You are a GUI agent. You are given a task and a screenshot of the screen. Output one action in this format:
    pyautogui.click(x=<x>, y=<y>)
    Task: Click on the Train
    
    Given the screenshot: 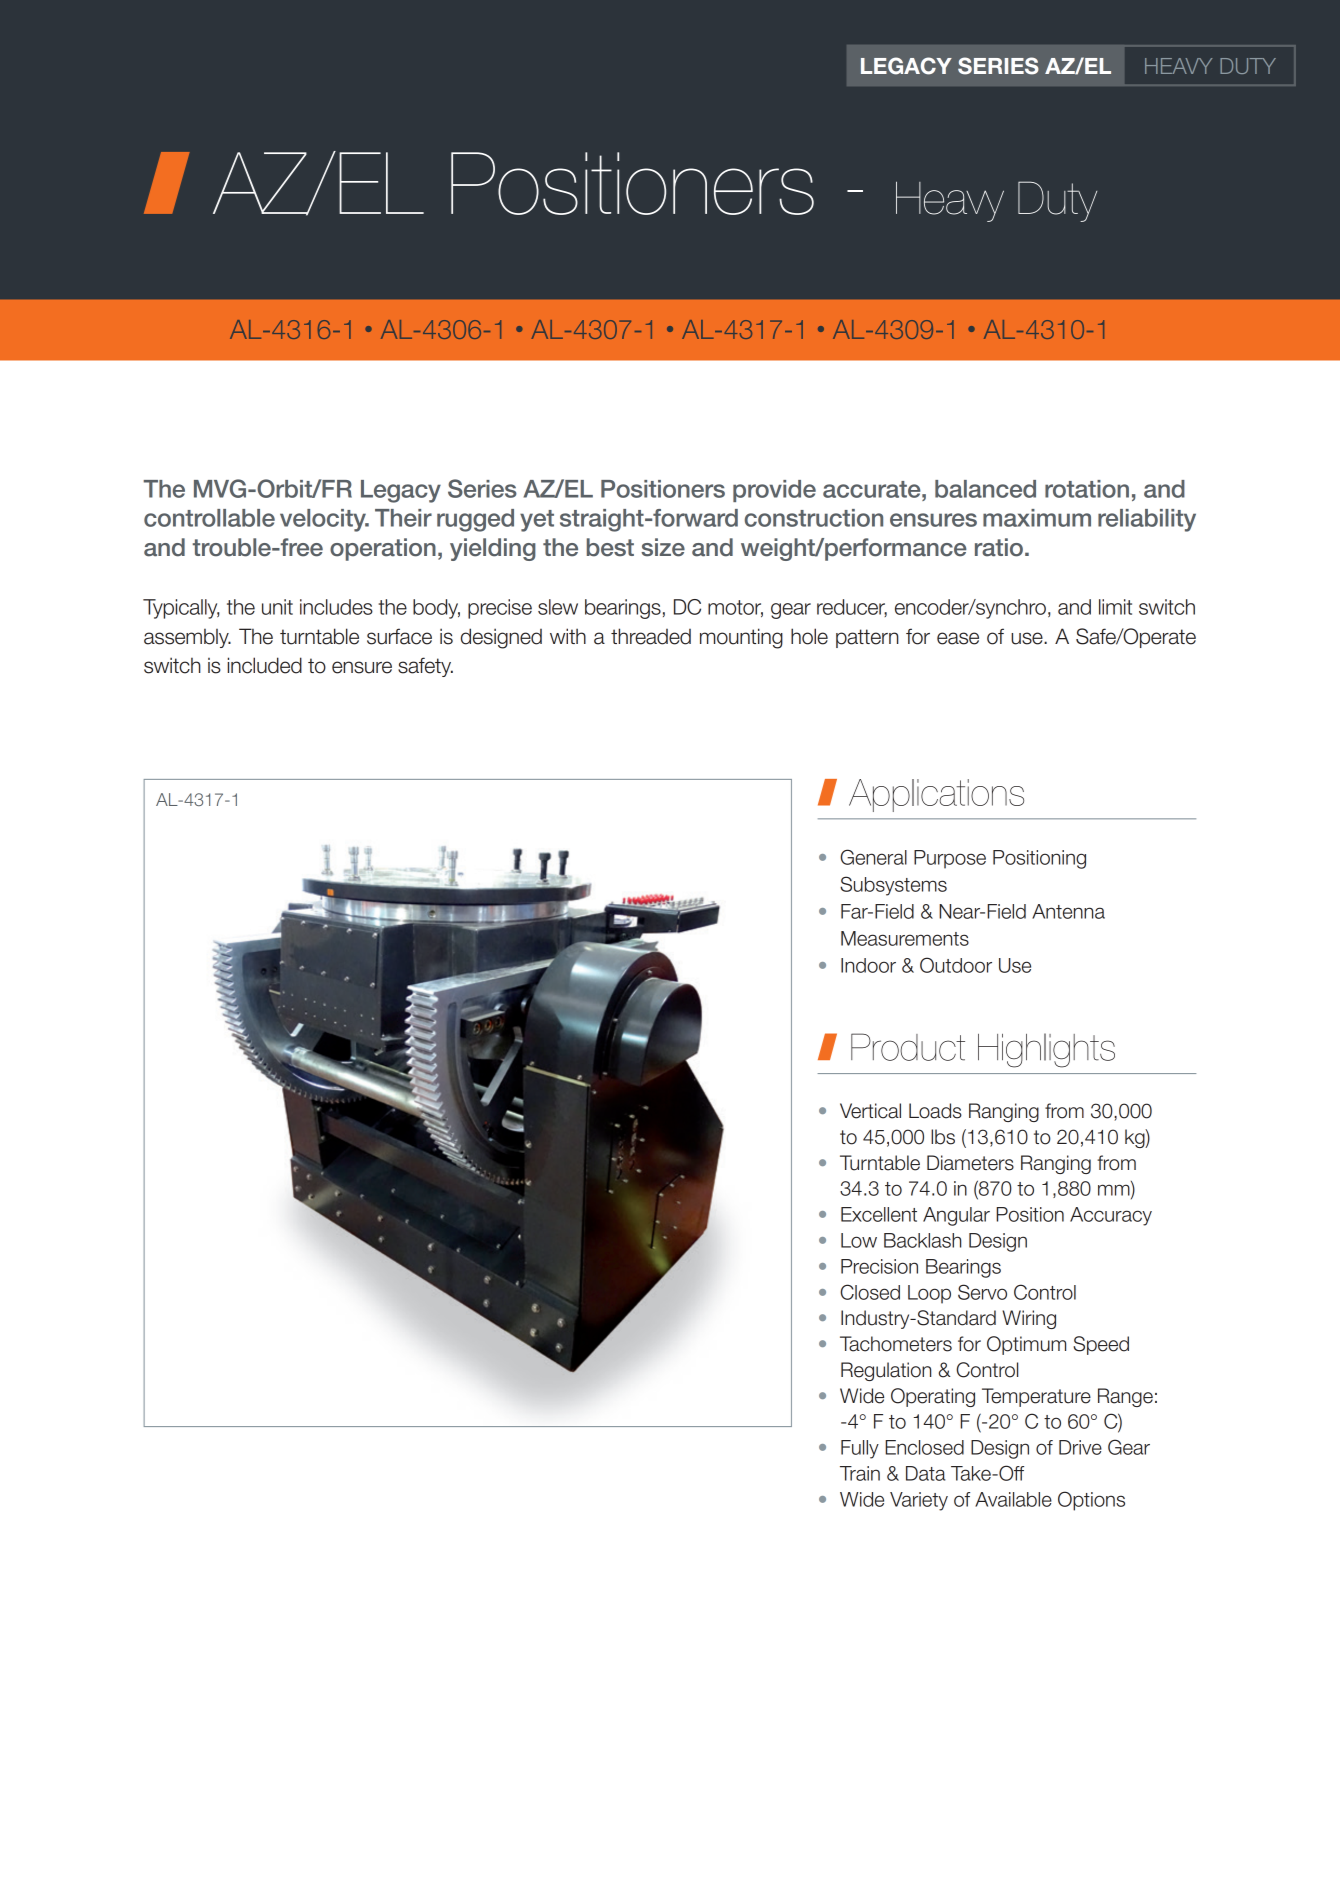 What is the action you would take?
    pyautogui.click(x=860, y=1473)
